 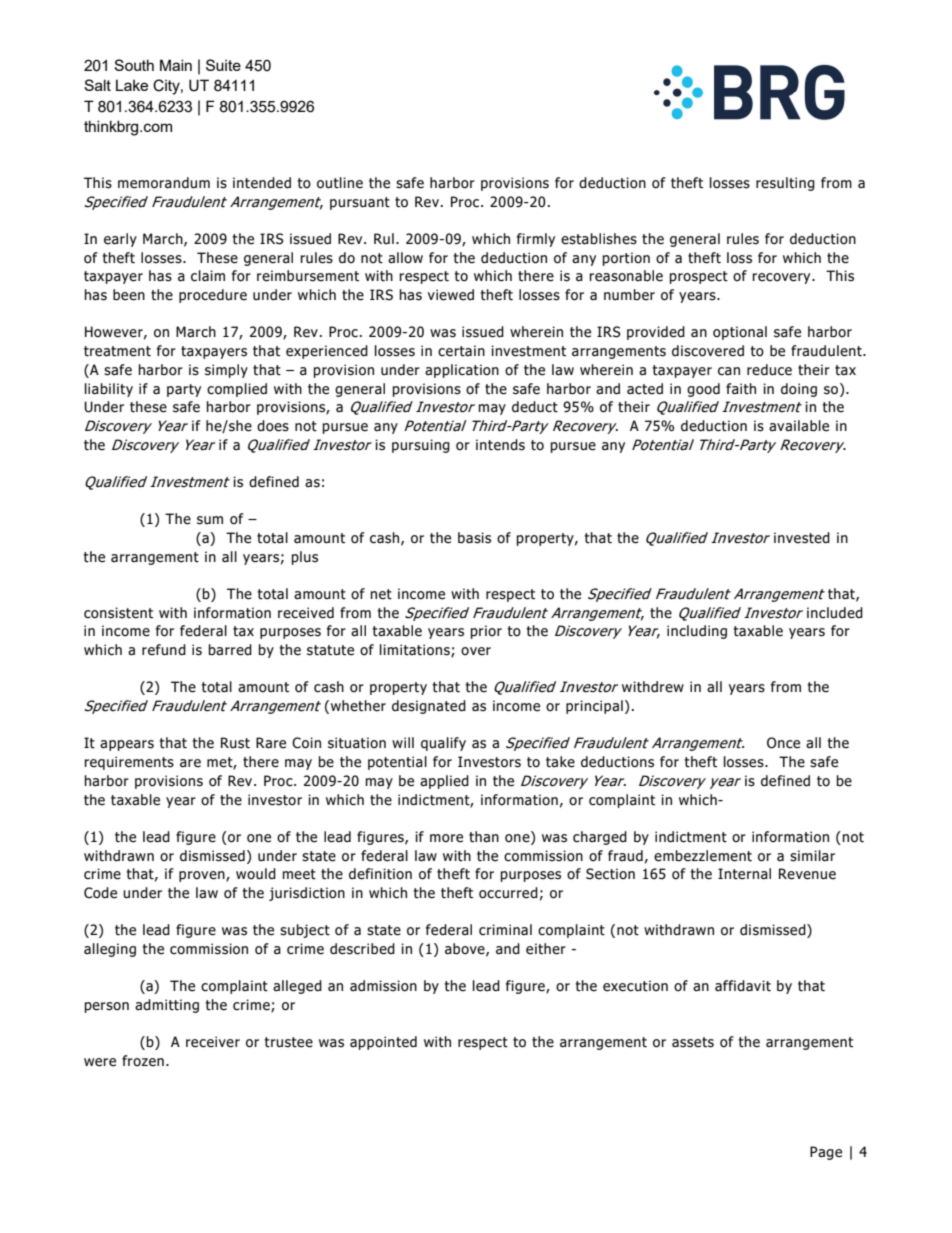 I want to click on outline, so click(x=340, y=183).
